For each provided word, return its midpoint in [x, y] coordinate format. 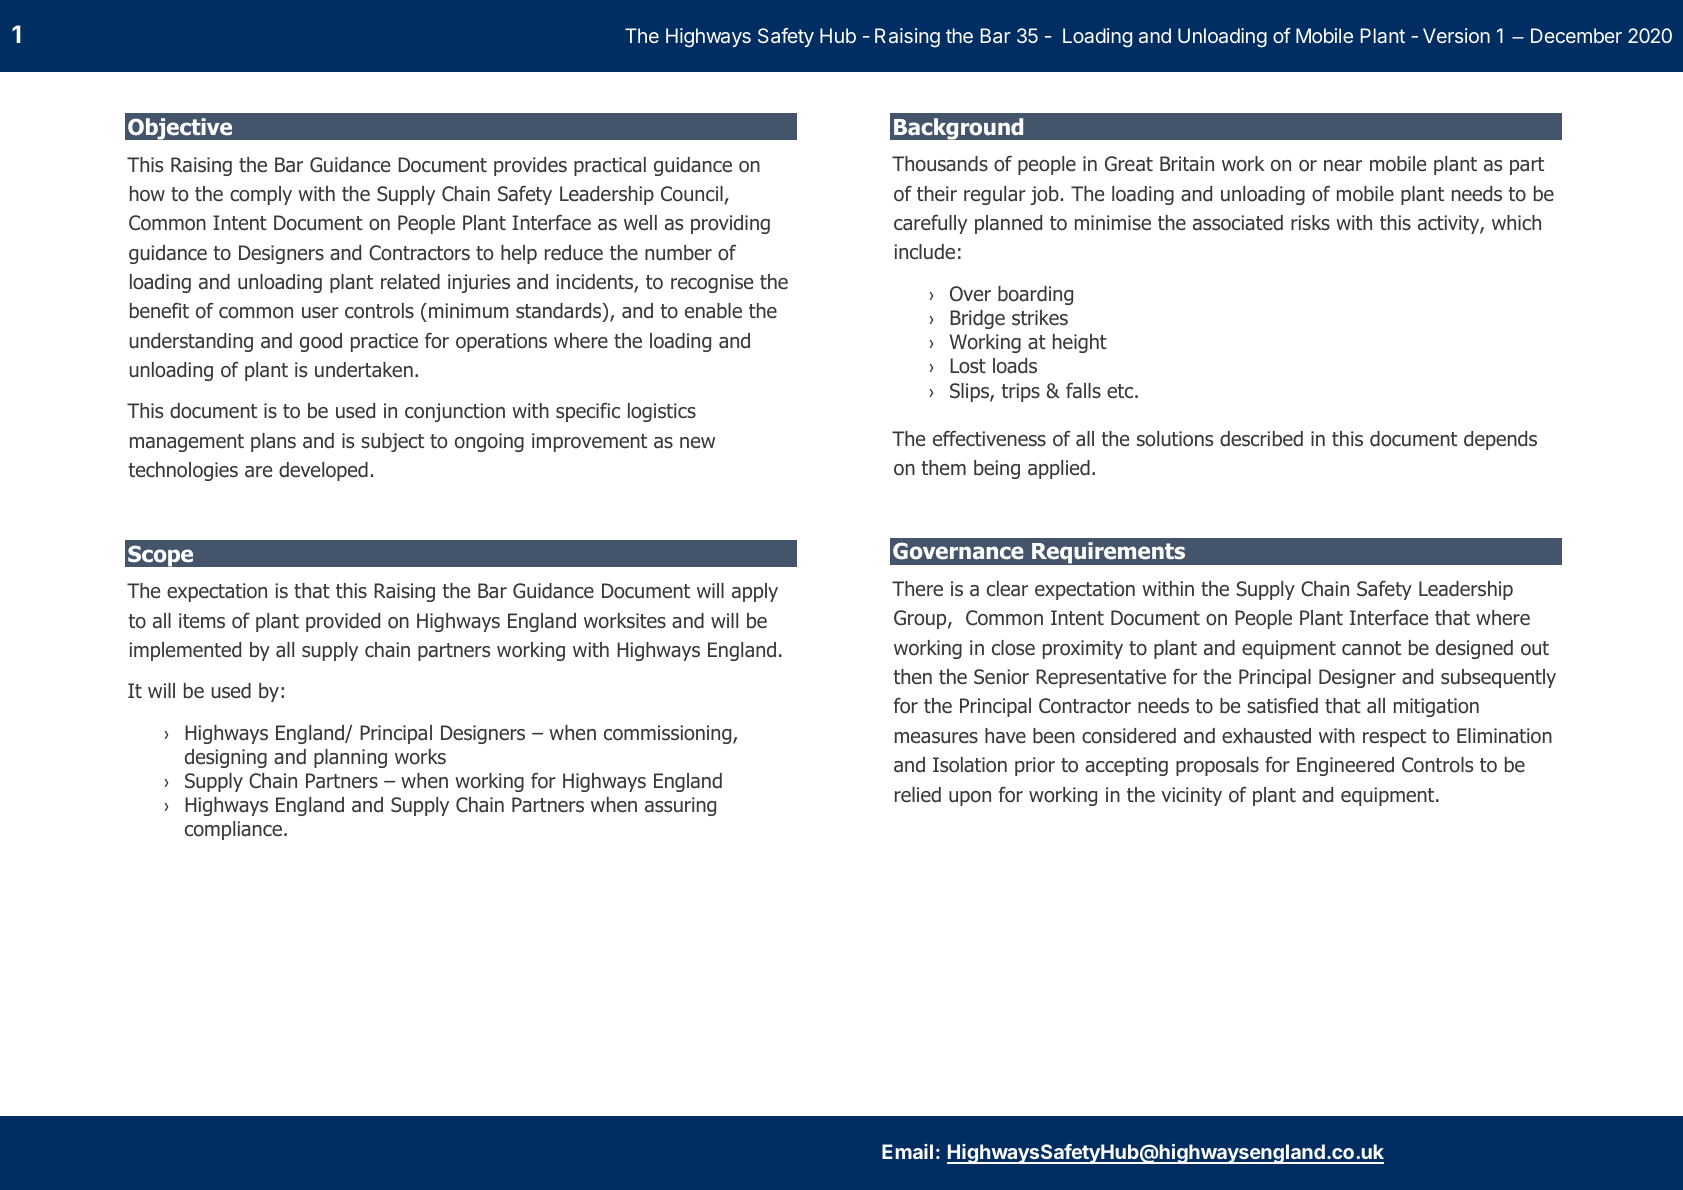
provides [530, 166]
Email [907, 1151]
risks [1310, 223]
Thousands [940, 164]
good [321, 342]
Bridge [977, 319]
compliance [233, 830]
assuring [680, 806]
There [917, 588]
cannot [1371, 648]
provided [343, 622]
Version [1456, 35]
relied [918, 795]
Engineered [1345, 766]
